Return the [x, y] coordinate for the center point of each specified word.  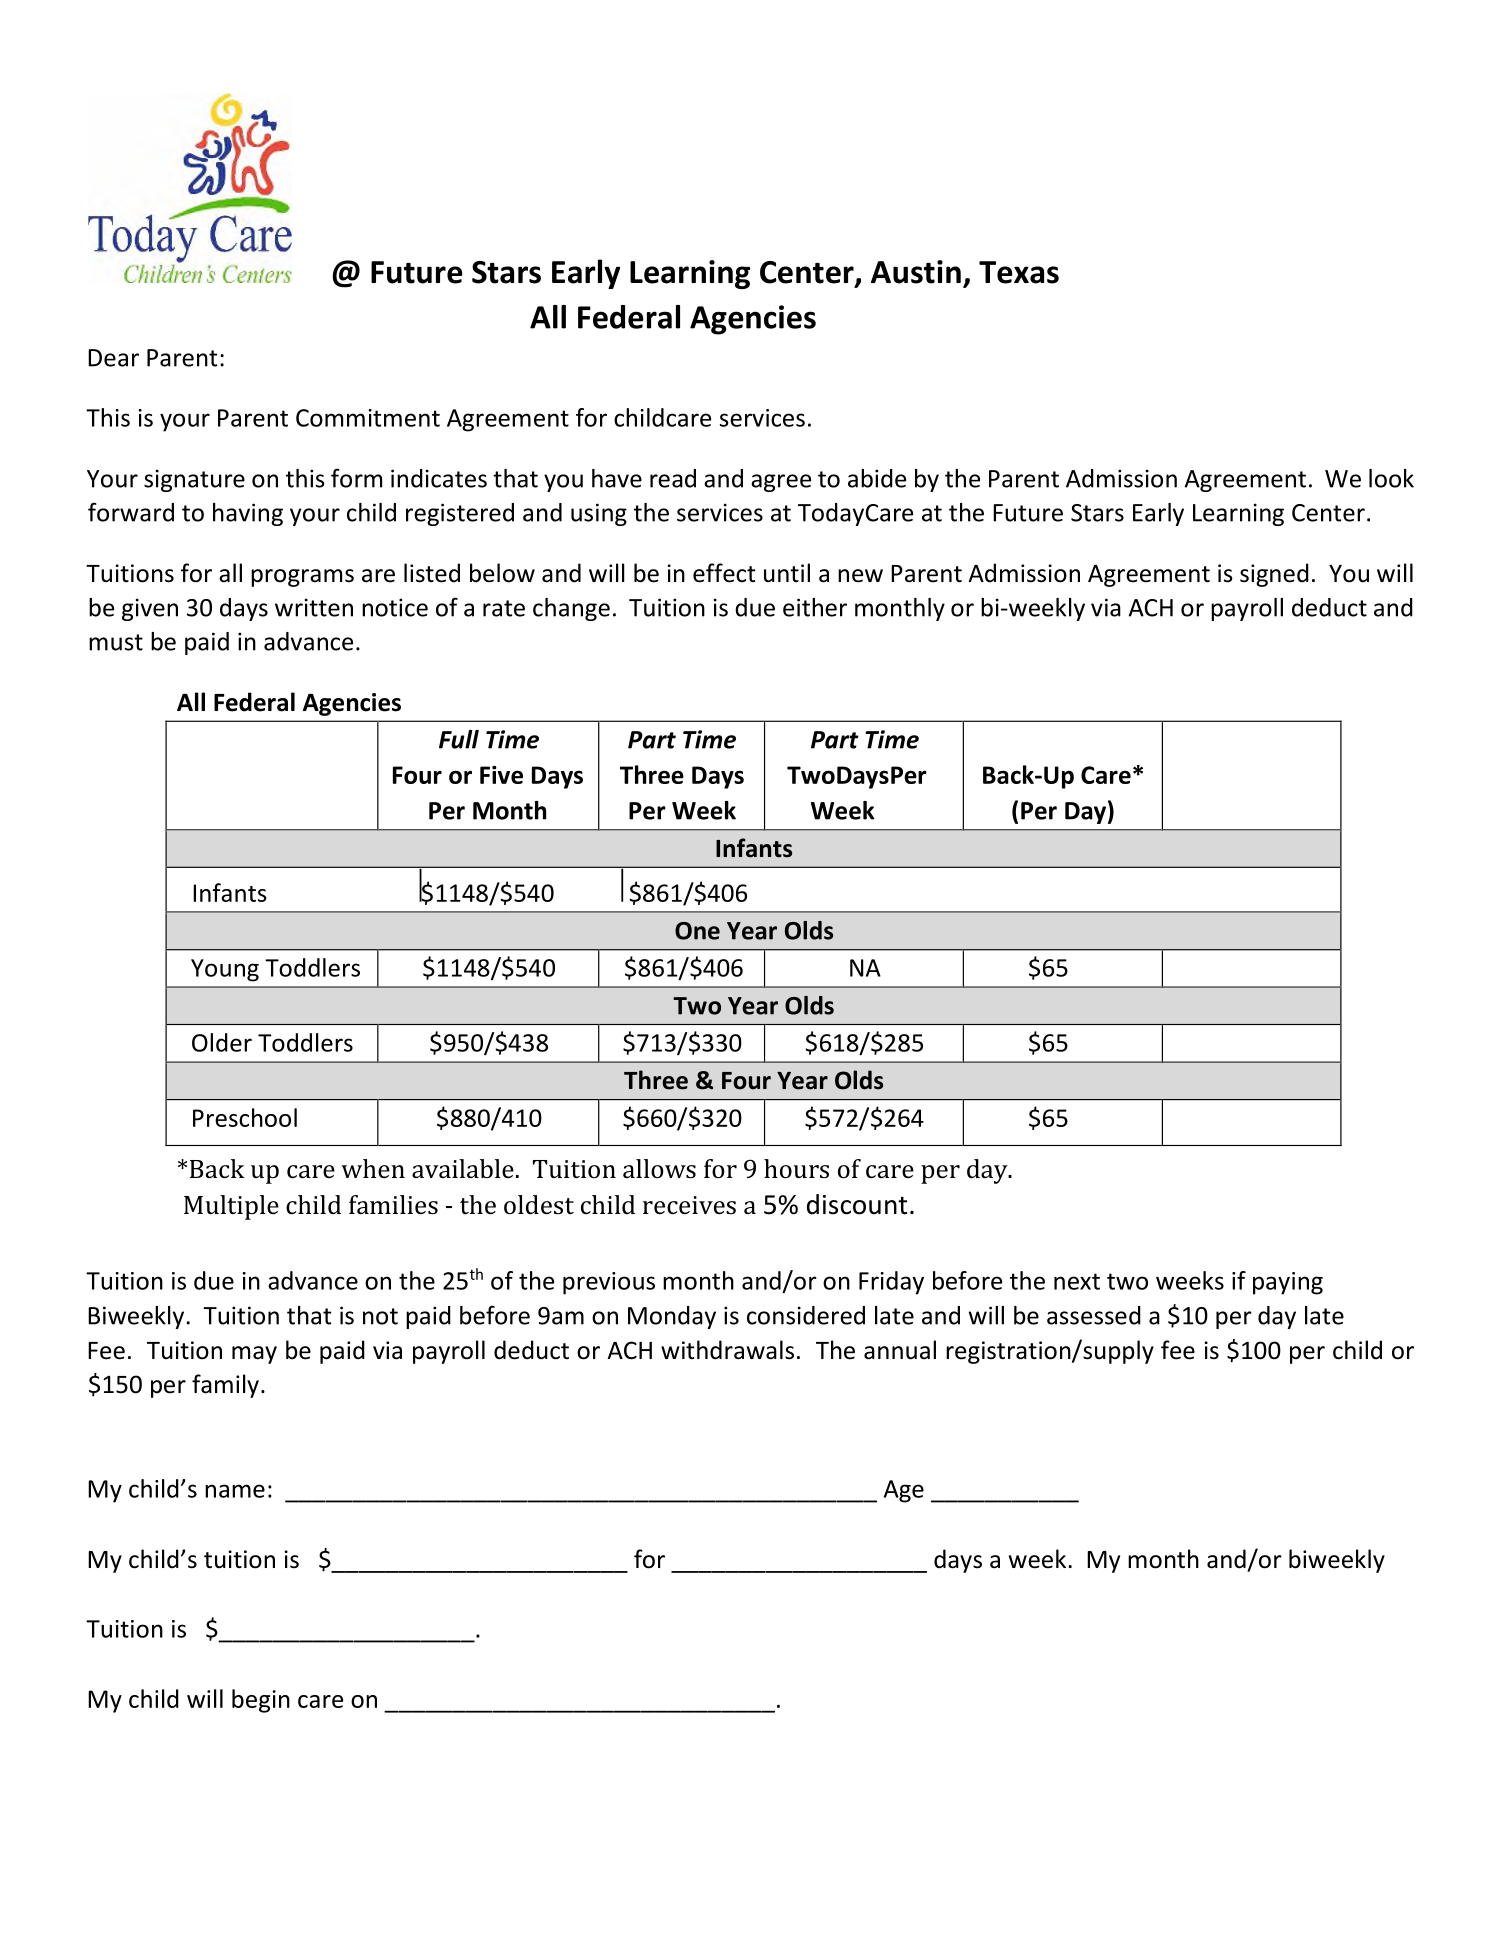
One [697, 931]
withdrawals [727, 1350]
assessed [1094, 1315]
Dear [113, 358]
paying [1288, 1283]
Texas [1019, 272]
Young [225, 970]
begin [261, 1701]
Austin [916, 272]
